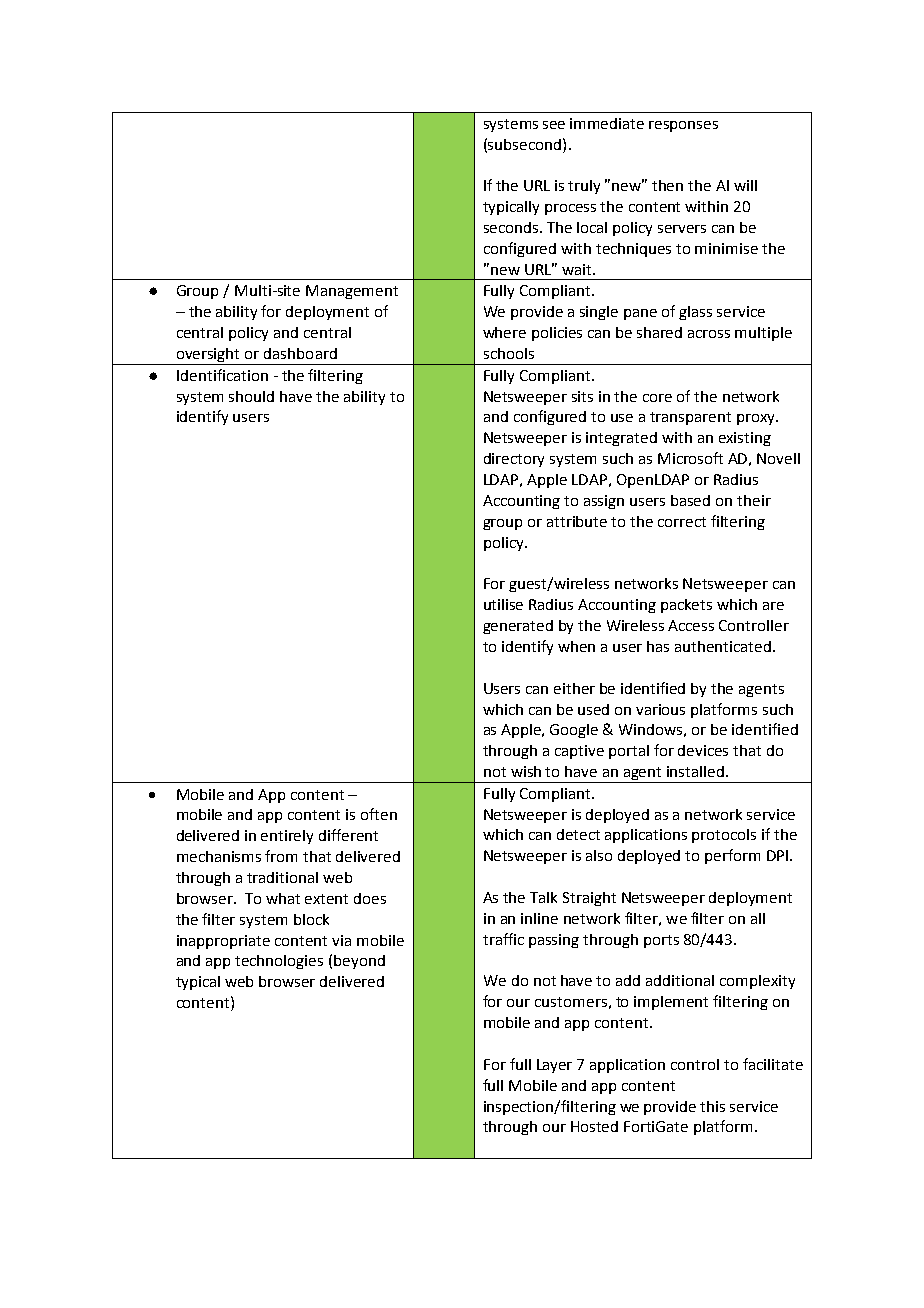 The image size is (924, 1308). Describe the element at coordinates (554, 1066) in the document. I see `Layer` at that location.
